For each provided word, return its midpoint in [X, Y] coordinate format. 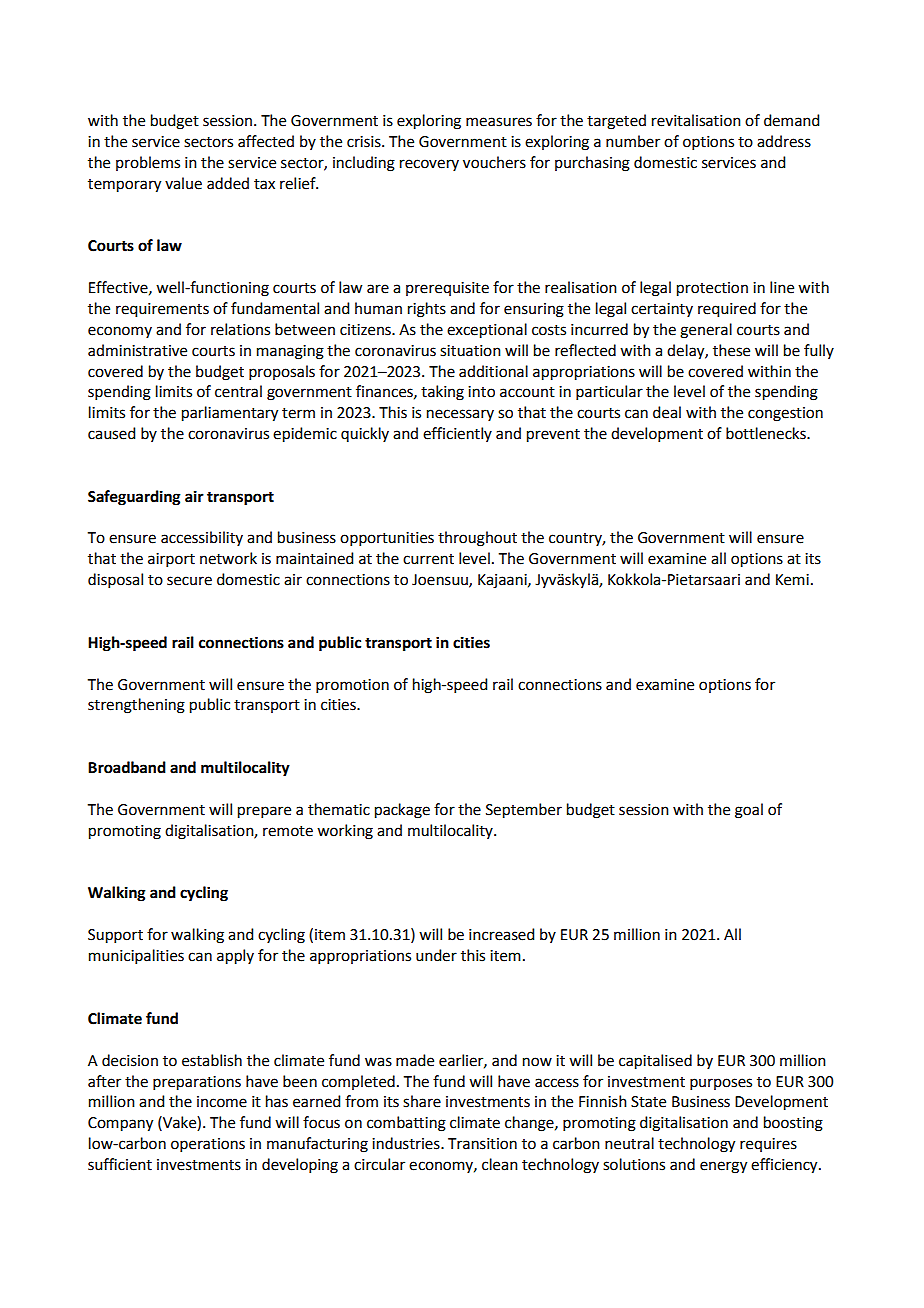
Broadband [127, 767]
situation [470, 351]
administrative [137, 350]
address [784, 141]
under [436, 955]
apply [235, 957]
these [731, 350]
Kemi [792, 580]
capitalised [655, 1062]
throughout [477, 539]
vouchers [494, 162]
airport [171, 560]
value [183, 183]
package [402, 811]
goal [749, 811]
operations [208, 1145]
